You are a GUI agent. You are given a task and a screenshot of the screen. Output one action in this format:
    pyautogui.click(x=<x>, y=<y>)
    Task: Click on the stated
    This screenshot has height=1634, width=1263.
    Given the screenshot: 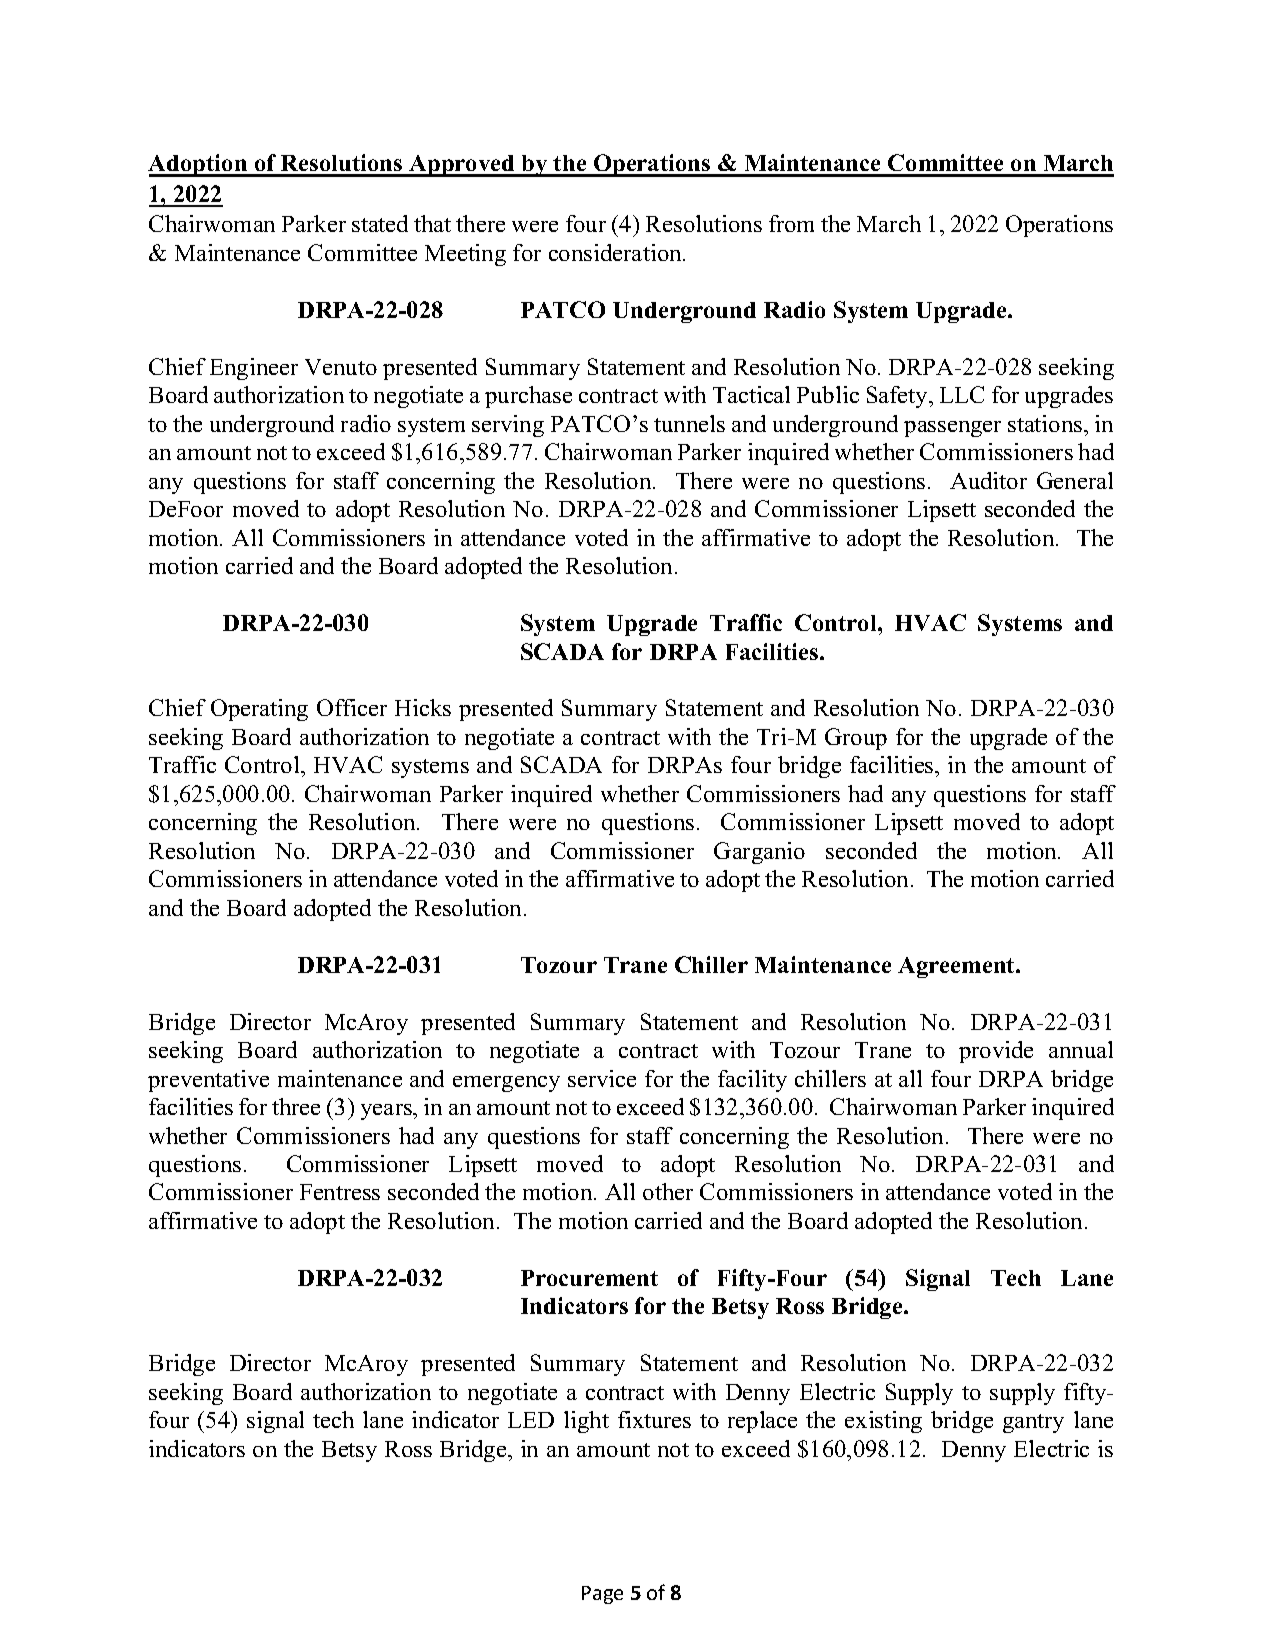 What is the action you would take?
    pyautogui.click(x=380, y=223)
